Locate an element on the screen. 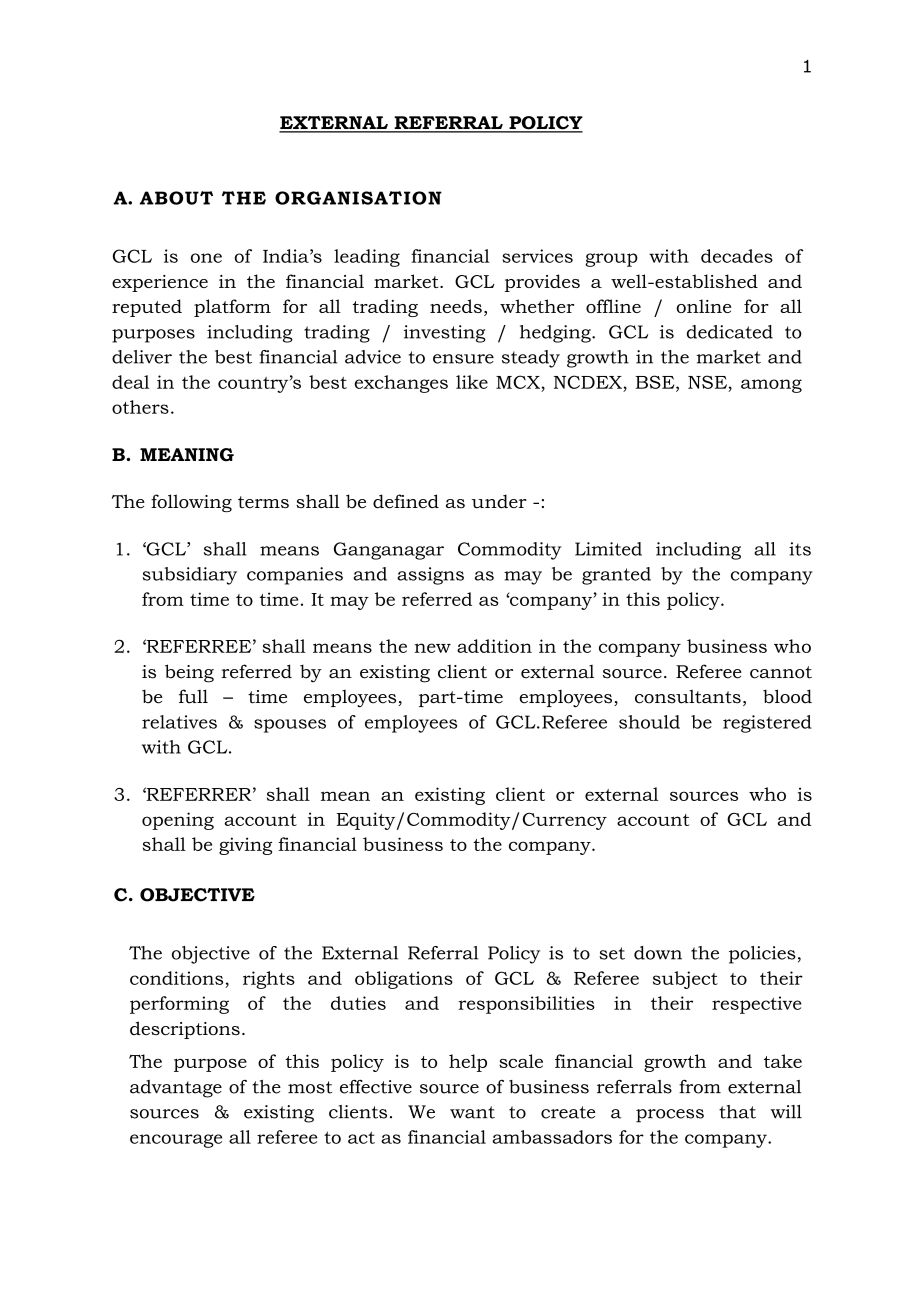  one is located at coordinates (206, 258).
